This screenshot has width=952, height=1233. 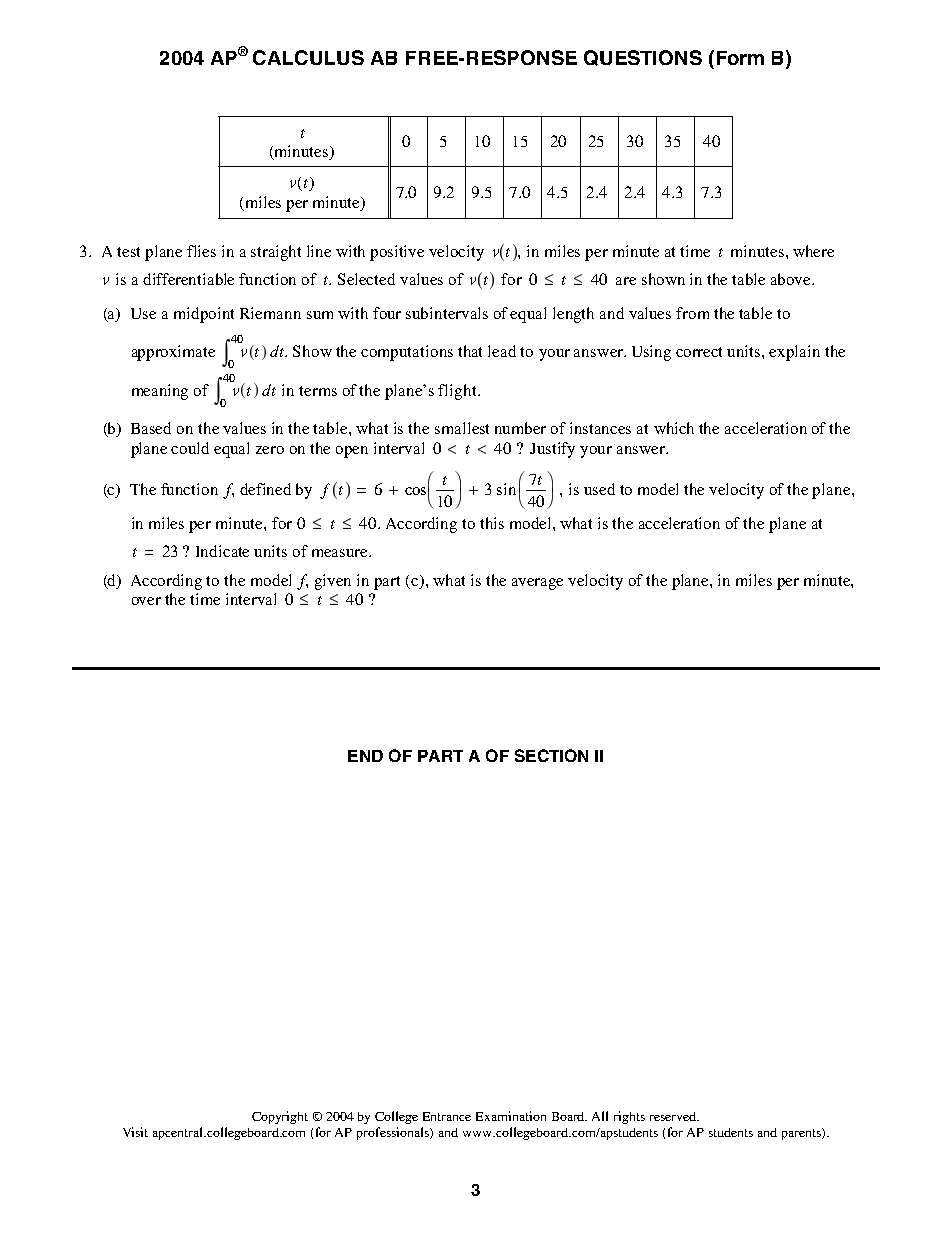 I want to click on SECTION, so click(x=551, y=755).
